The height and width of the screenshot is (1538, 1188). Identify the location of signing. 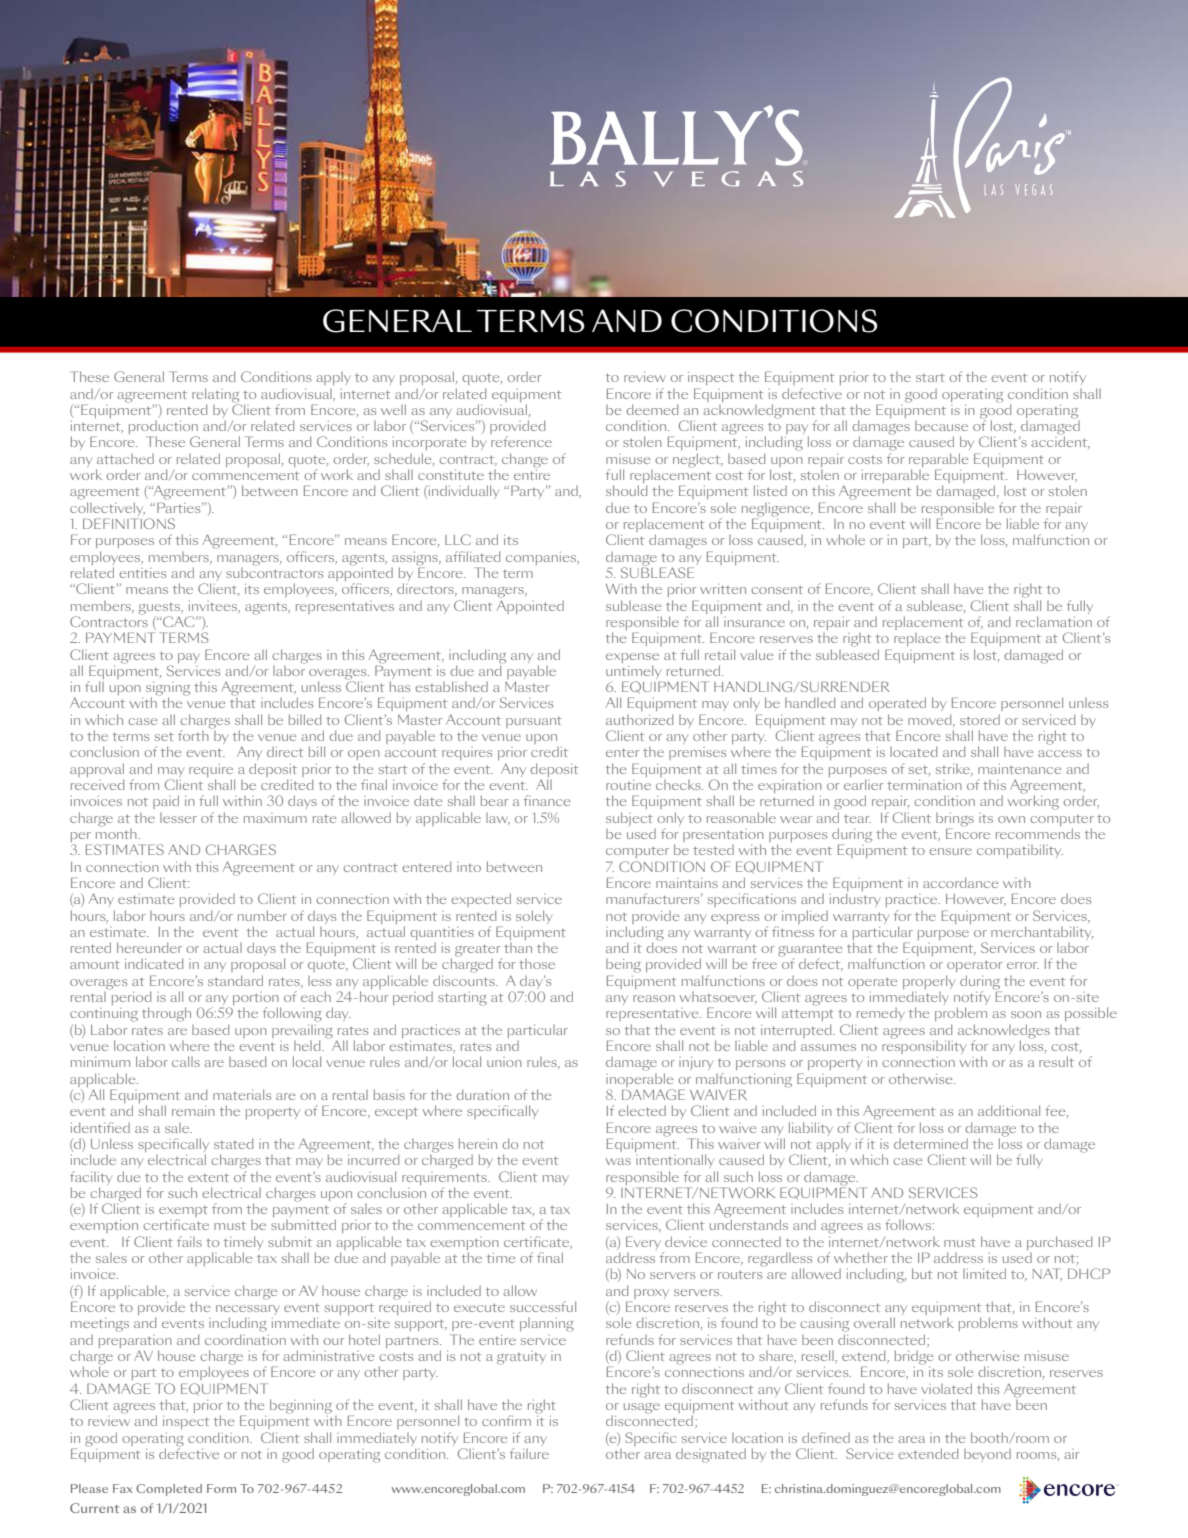
(168, 690).
